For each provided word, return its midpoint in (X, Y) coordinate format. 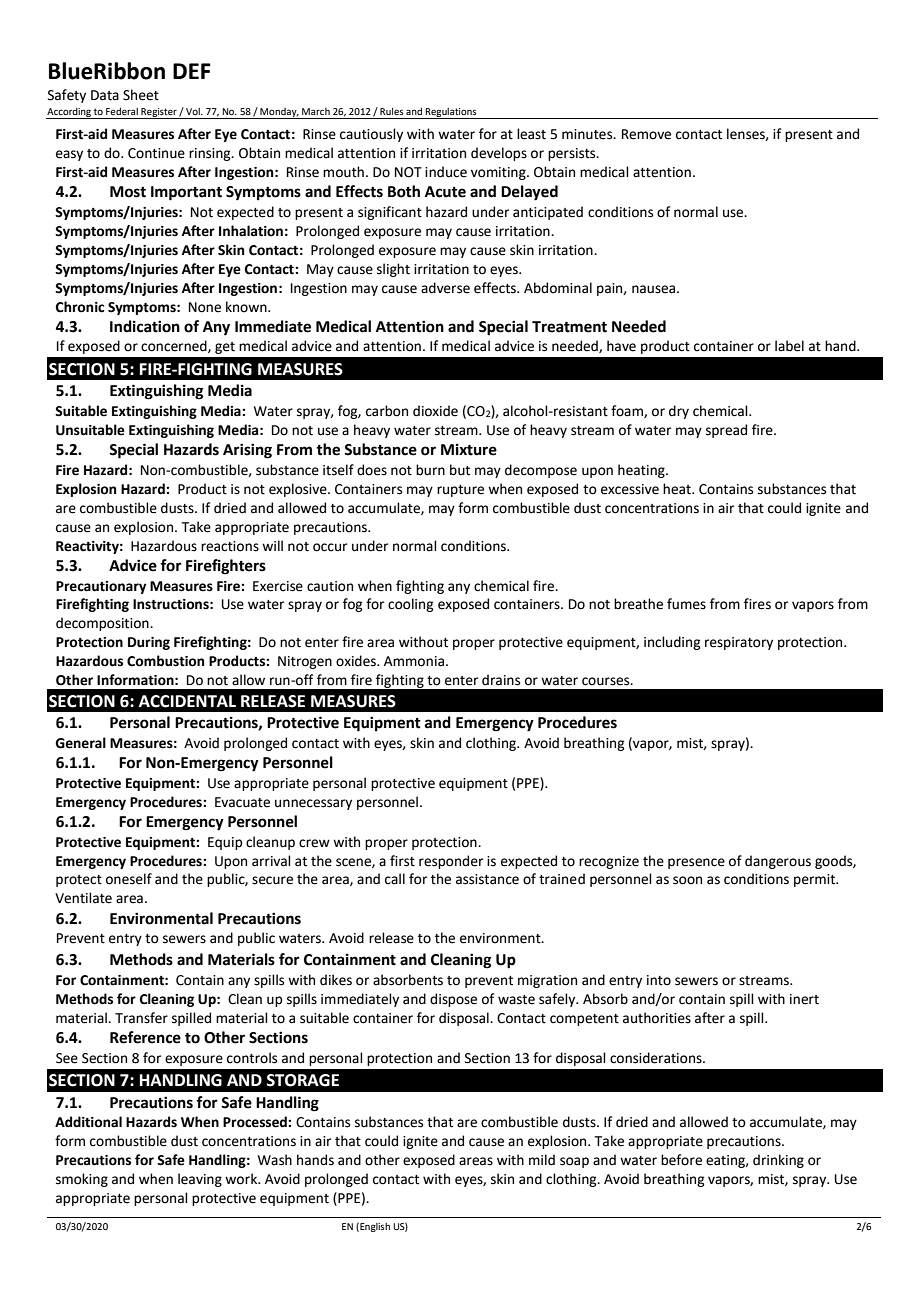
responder (451, 862)
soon (687, 880)
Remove (646, 134)
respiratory (739, 643)
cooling (410, 605)
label (789, 346)
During (149, 643)
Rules (392, 111)
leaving (200, 1180)
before (681, 1160)
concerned (175, 346)
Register (159, 113)
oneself (129, 879)
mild (542, 1159)
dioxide (435, 411)
